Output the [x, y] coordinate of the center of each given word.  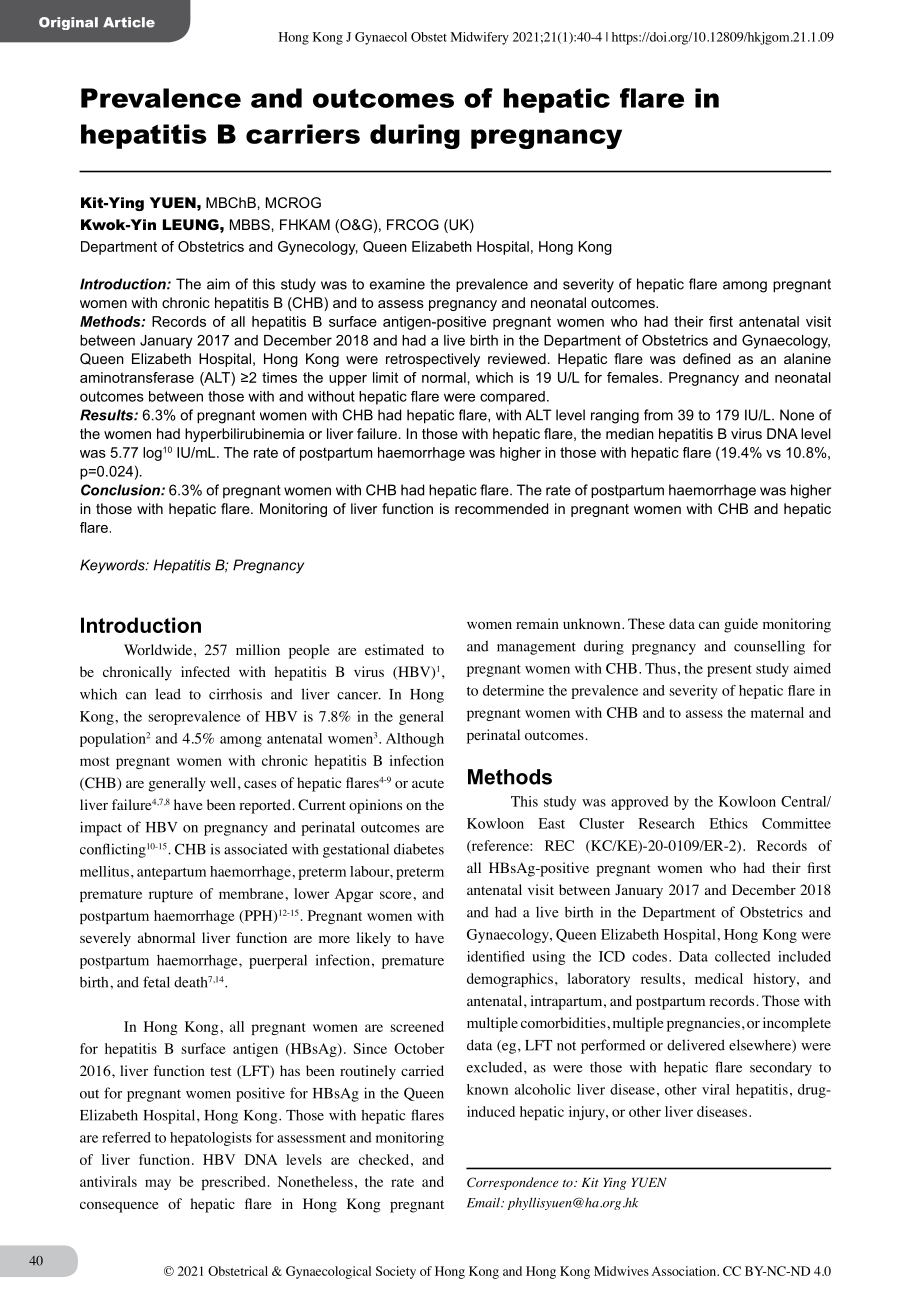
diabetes [419, 849]
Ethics [728, 823]
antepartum [171, 874]
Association [685, 1271]
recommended [501, 508]
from [658, 415]
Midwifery [480, 38]
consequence [119, 1207]
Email [484, 1202]
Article [129, 22]
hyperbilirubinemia [244, 435]
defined [706, 358]
